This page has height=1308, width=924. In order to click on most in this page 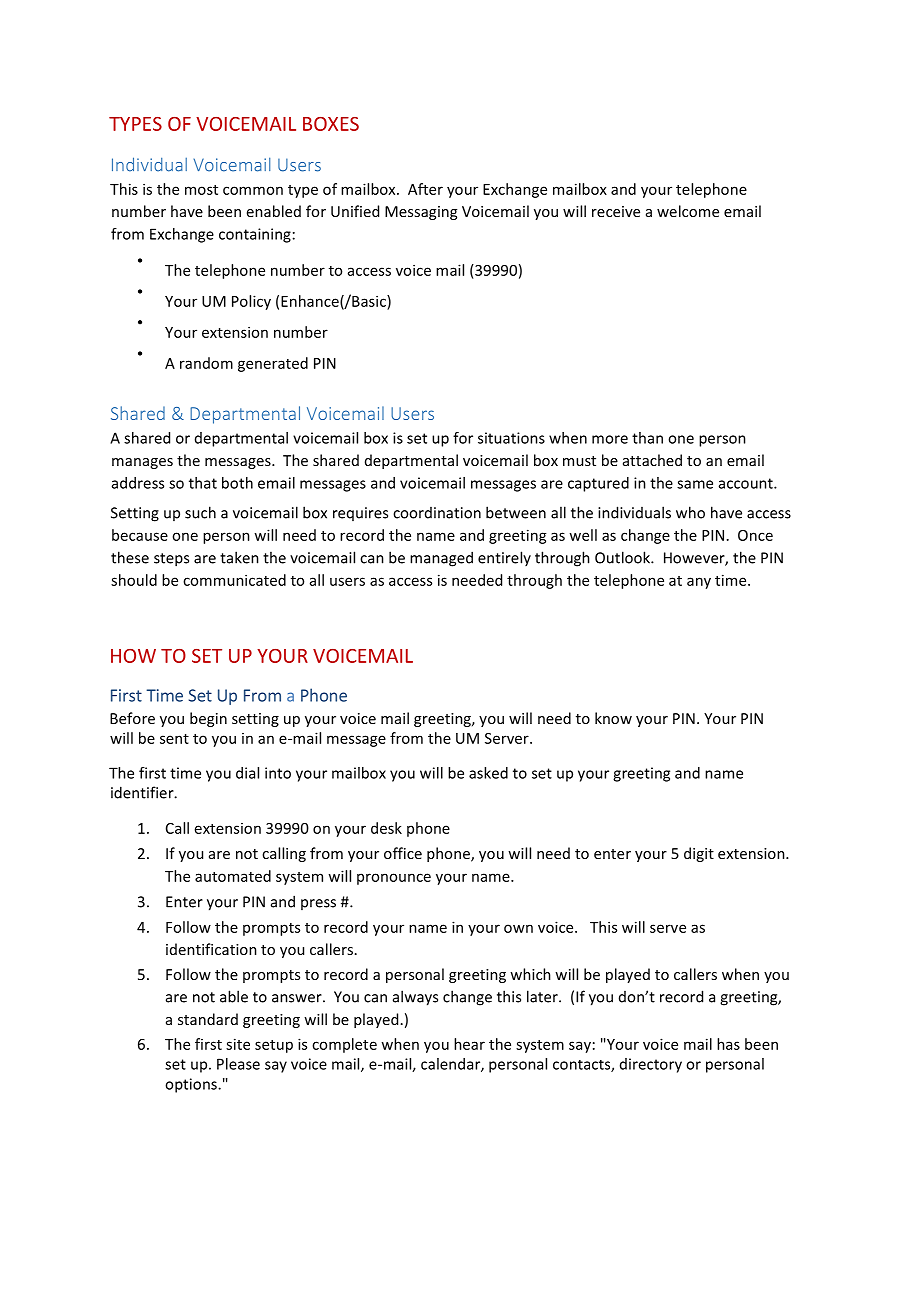, I will do `click(201, 190)`.
